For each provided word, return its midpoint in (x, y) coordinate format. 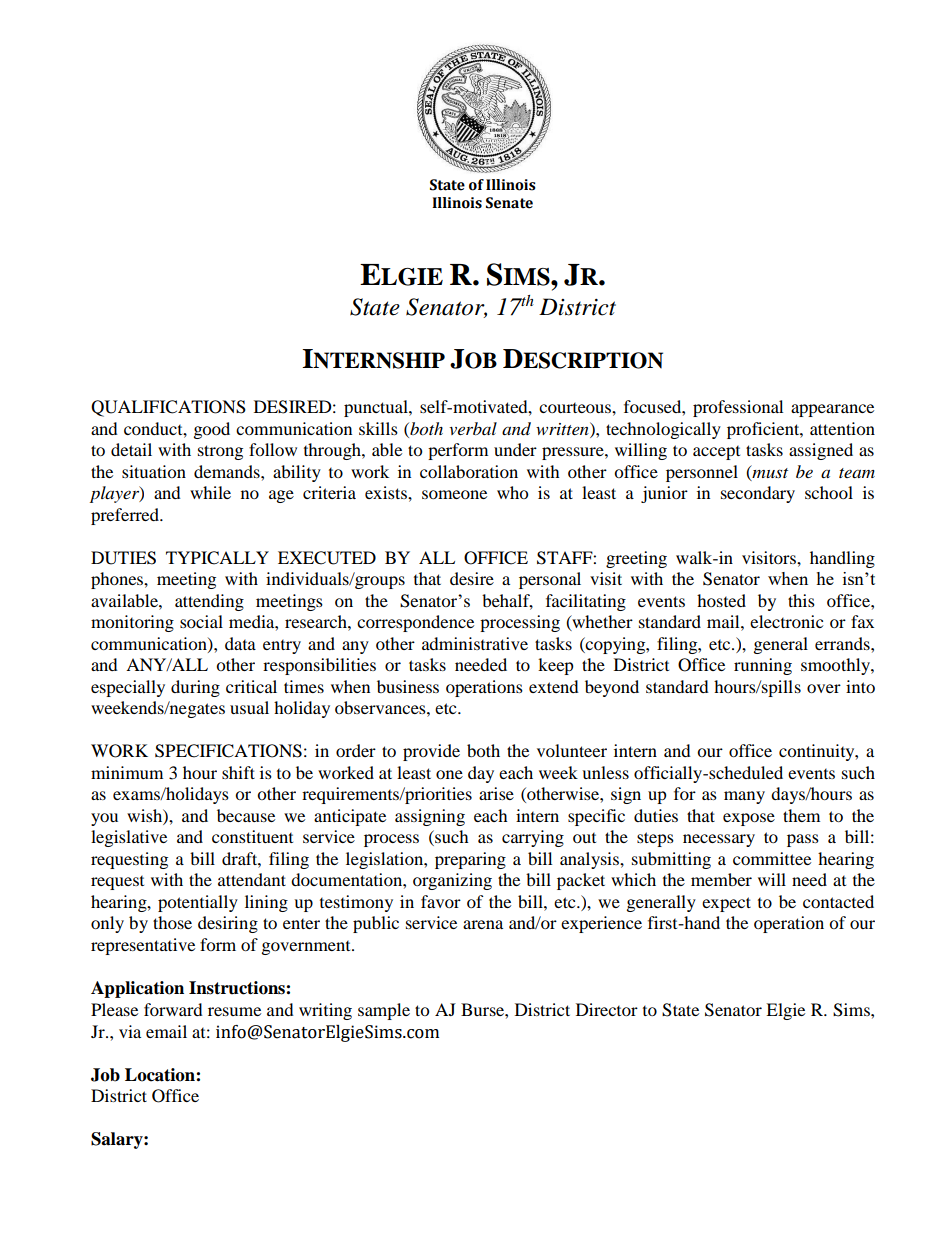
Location (161, 1075)
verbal (473, 428)
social (201, 621)
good (212, 430)
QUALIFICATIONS (168, 408)
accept (716, 453)
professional (738, 408)
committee (772, 858)
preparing (470, 860)
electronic (786, 621)
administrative (475, 643)
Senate (509, 203)
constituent (252, 836)
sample (384, 1011)
